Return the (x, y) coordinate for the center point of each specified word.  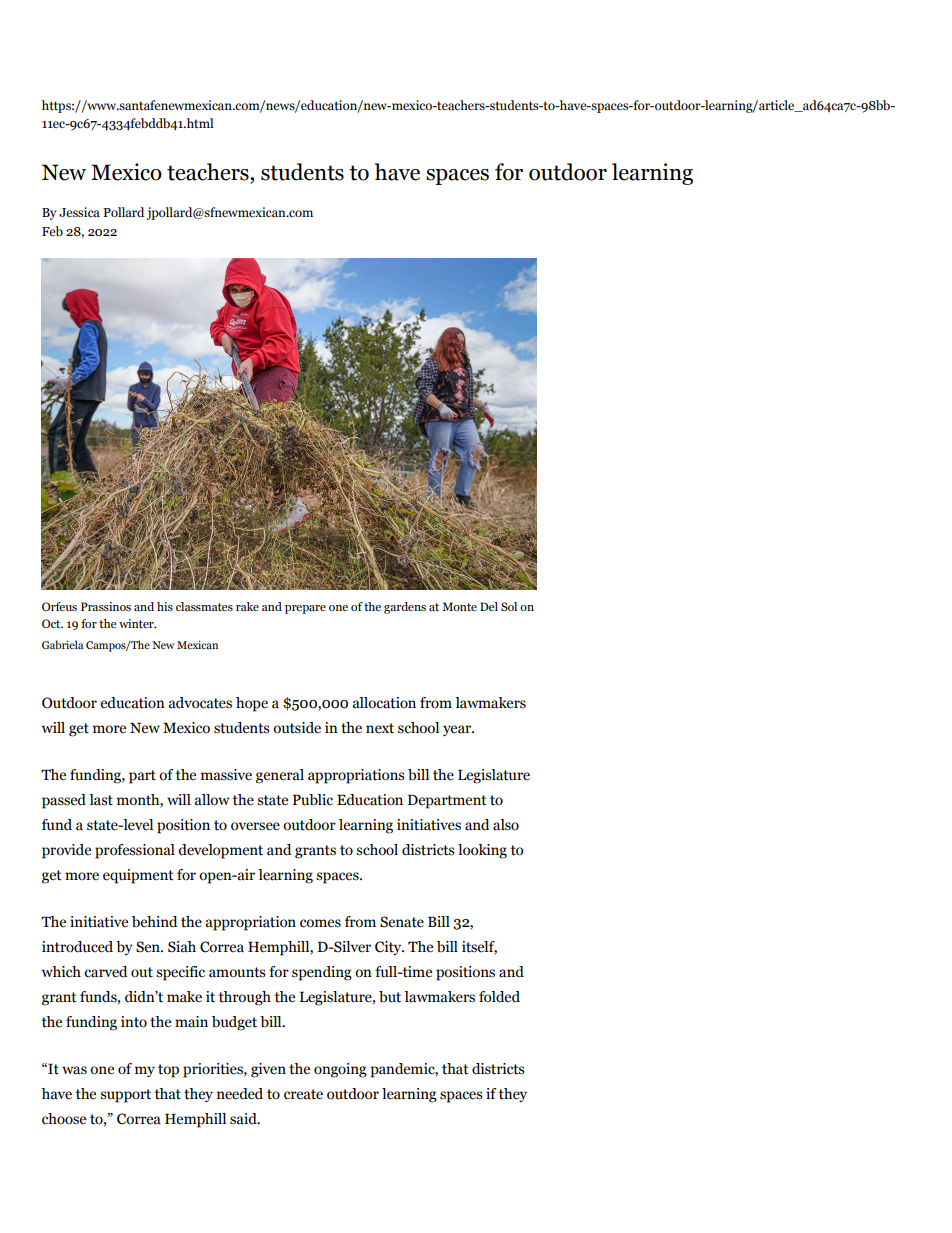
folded (499, 997)
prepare (305, 609)
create (303, 1094)
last (101, 800)
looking (482, 851)
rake (247, 606)
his (165, 606)
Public (313, 800)
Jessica (79, 212)
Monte (459, 606)
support (125, 1096)
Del (489, 606)
